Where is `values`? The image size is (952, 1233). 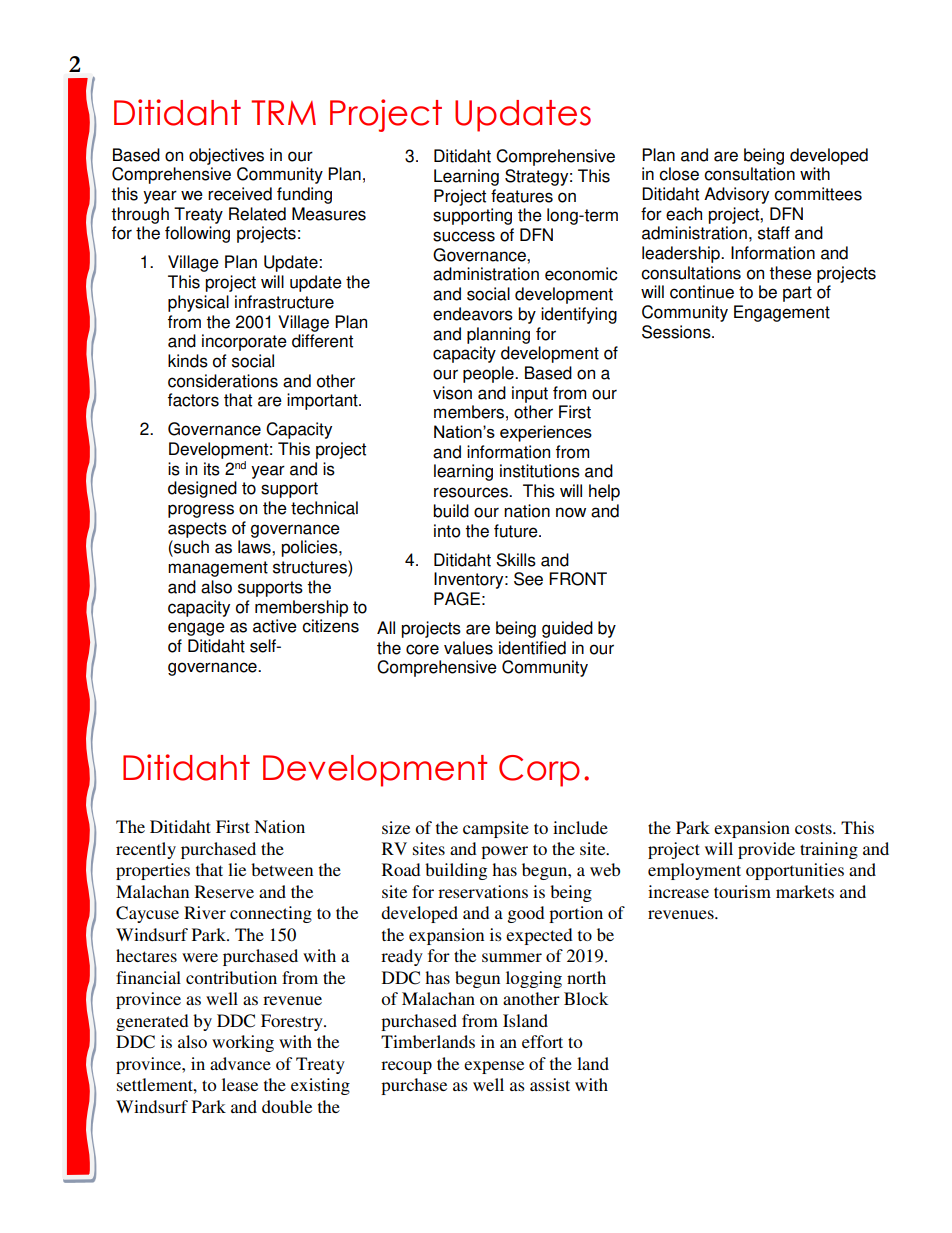 values is located at coordinates (468, 648).
